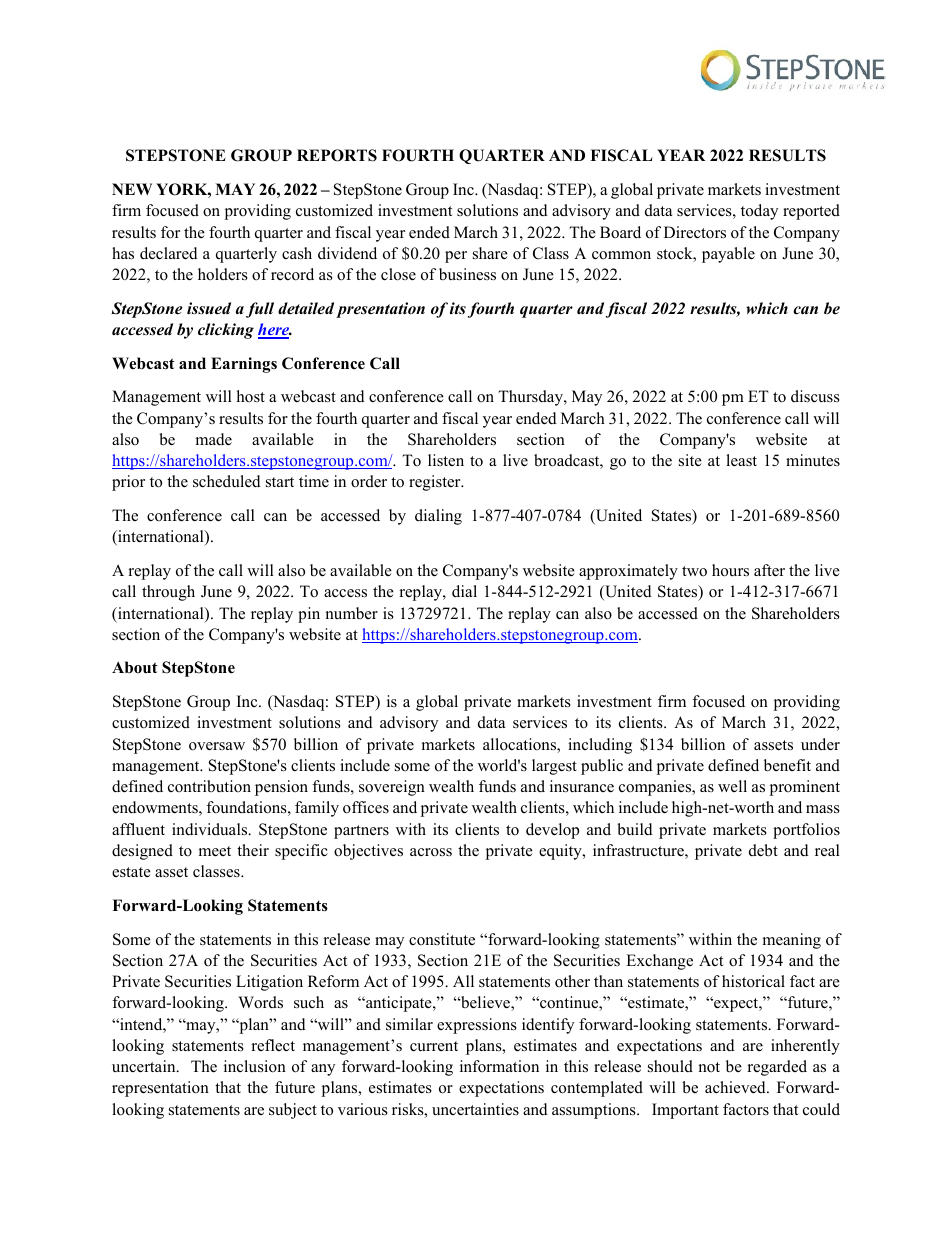  I want to click on today, so click(759, 212).
